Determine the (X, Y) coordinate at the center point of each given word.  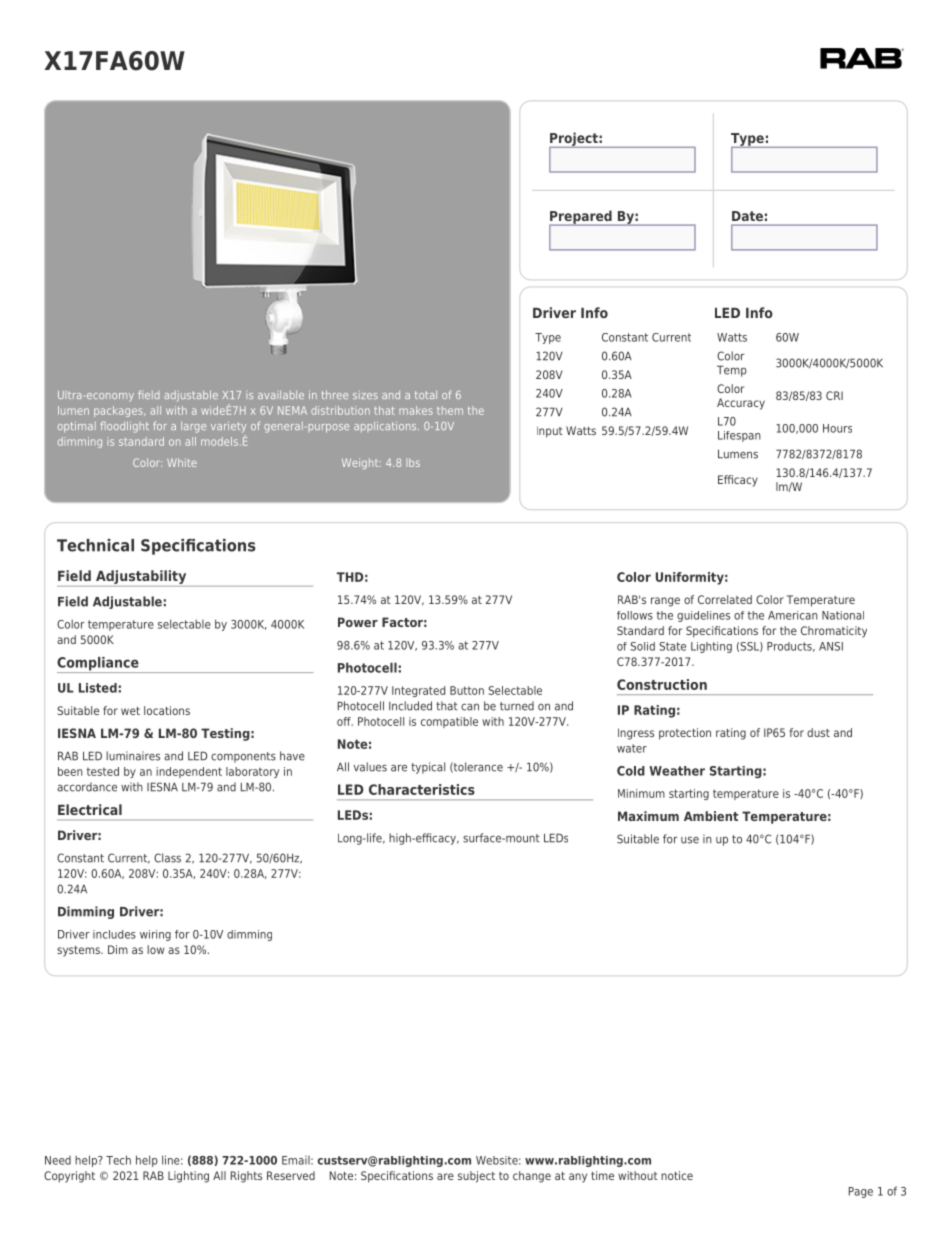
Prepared (581, 218)
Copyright (69, 1177)
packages (119, 411)
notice (677, 1175)
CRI (834, 395)
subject (476, 1177)
